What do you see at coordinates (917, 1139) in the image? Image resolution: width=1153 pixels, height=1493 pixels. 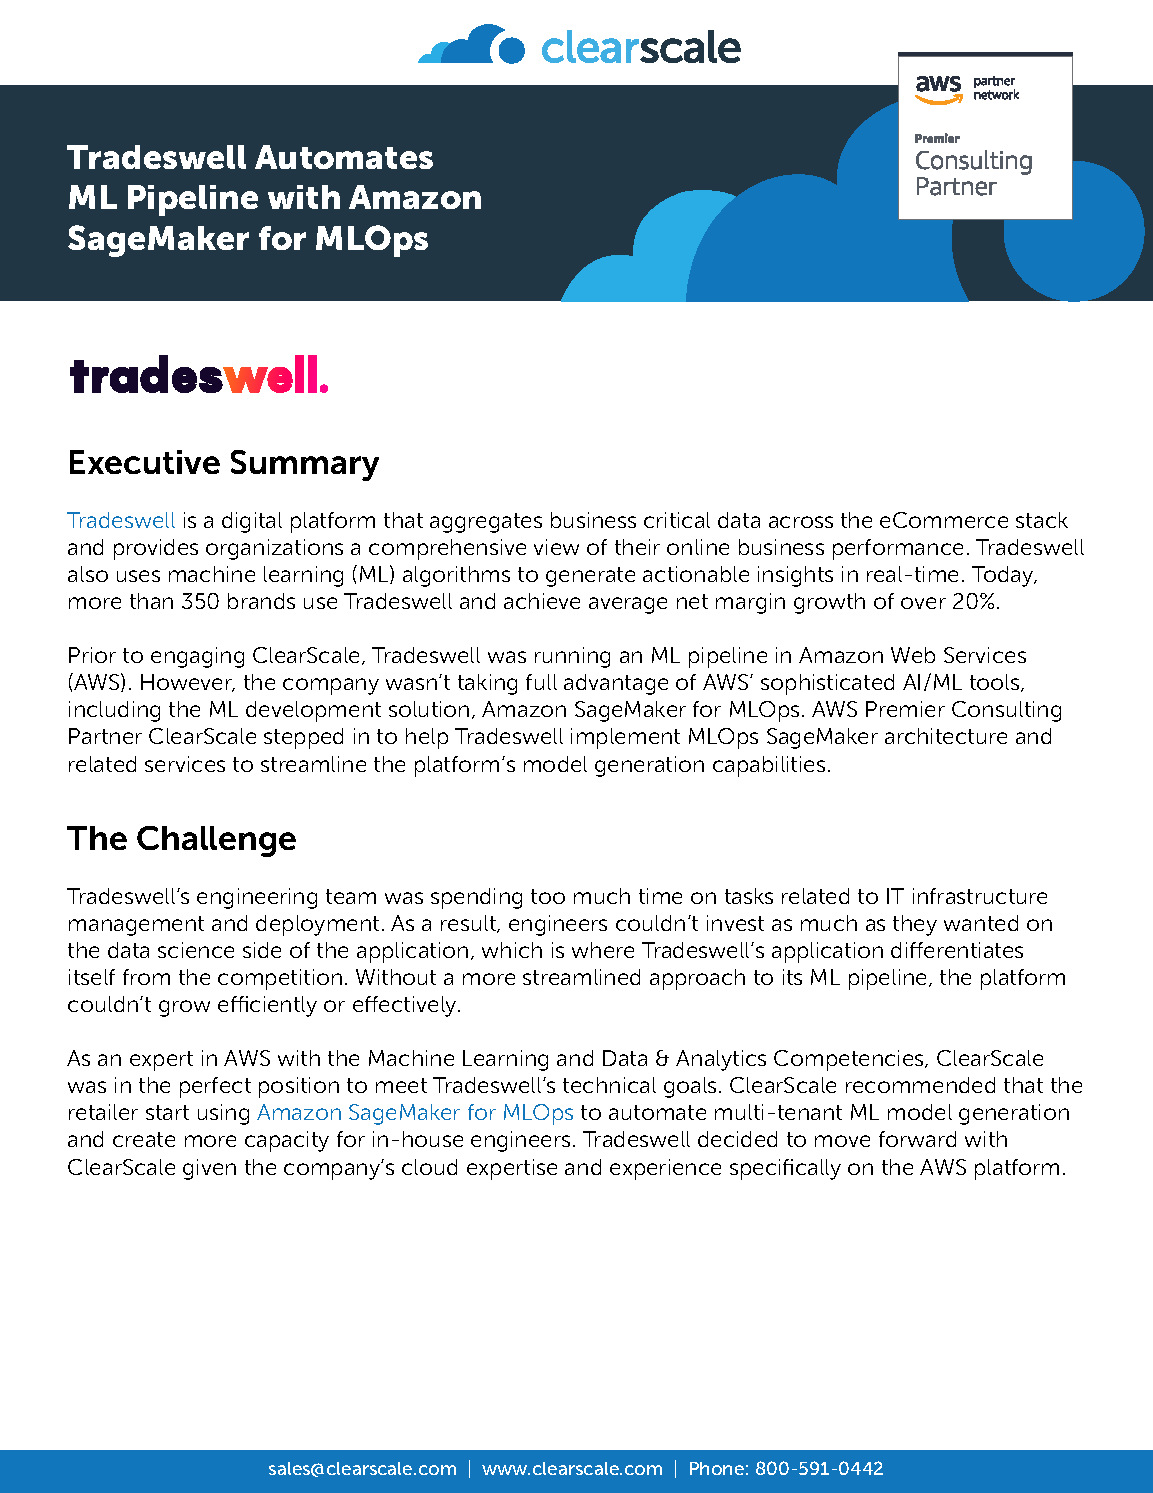 I see `forward` at bounding box center [917, 1139].
